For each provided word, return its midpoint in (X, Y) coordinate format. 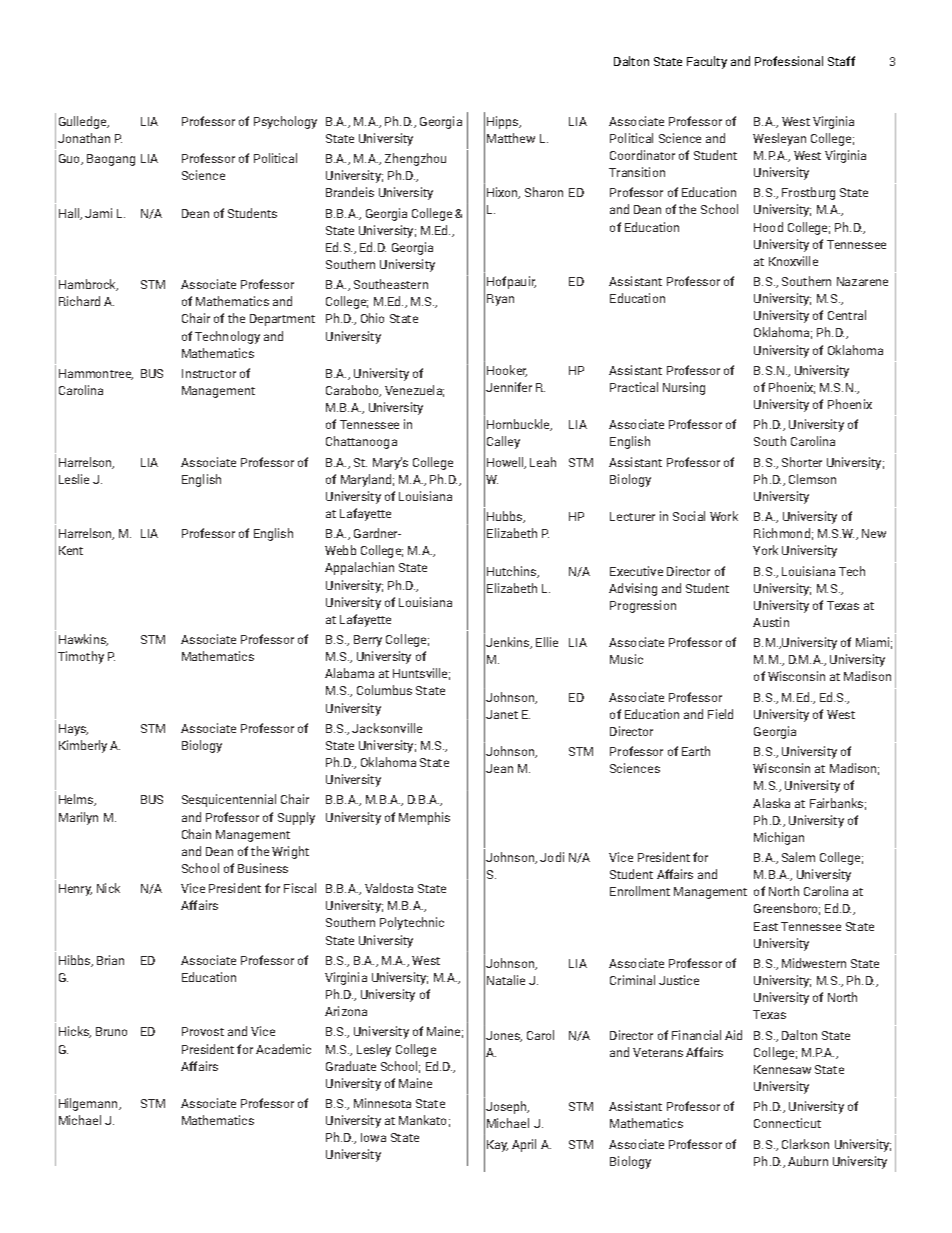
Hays (73, 730)
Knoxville (793, 261)
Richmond (782, 533)
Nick (108, 888)
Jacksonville (387, 728)
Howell (506, 463)
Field (720, 714)
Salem (798, 857)
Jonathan (84, 138)
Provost (203, 1031)
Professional (789, 61)
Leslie (74, 479)
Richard (79, 301)
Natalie (506, 980)
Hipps (504, 122)
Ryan (500, 300)
